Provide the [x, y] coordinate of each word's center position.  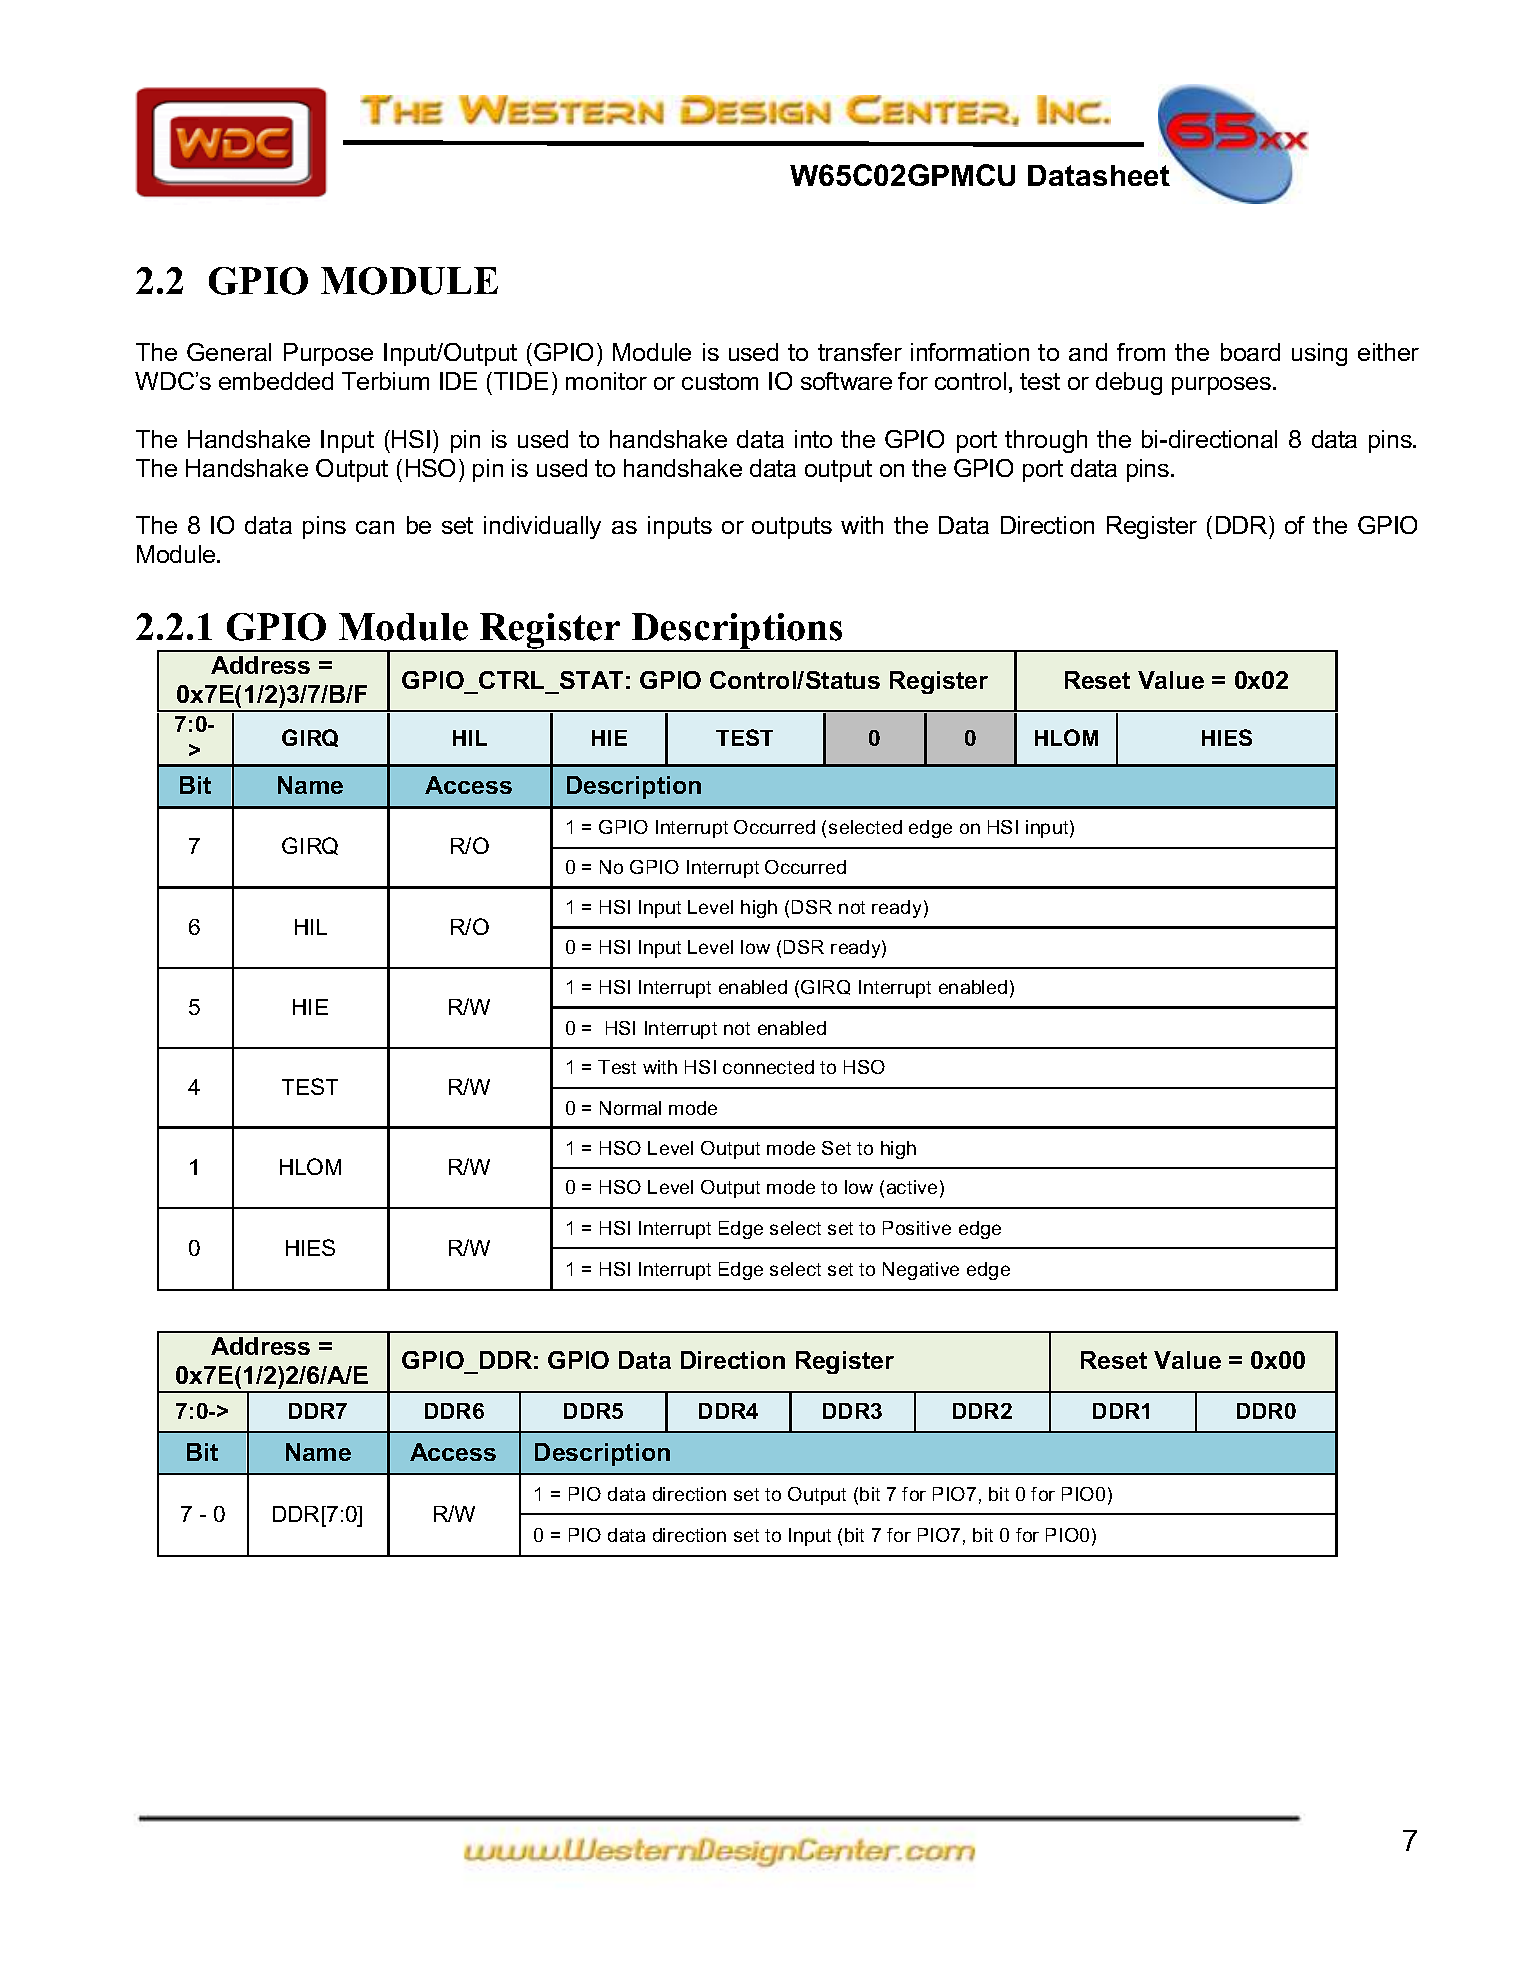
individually [542, 527]
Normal [630, 1108]
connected [768, 1067]
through [1046, 441]
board [1250, 352]
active [912, 1187]
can [375, 527]
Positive [917, 1228]
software [846, 381]
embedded [276, 381]
